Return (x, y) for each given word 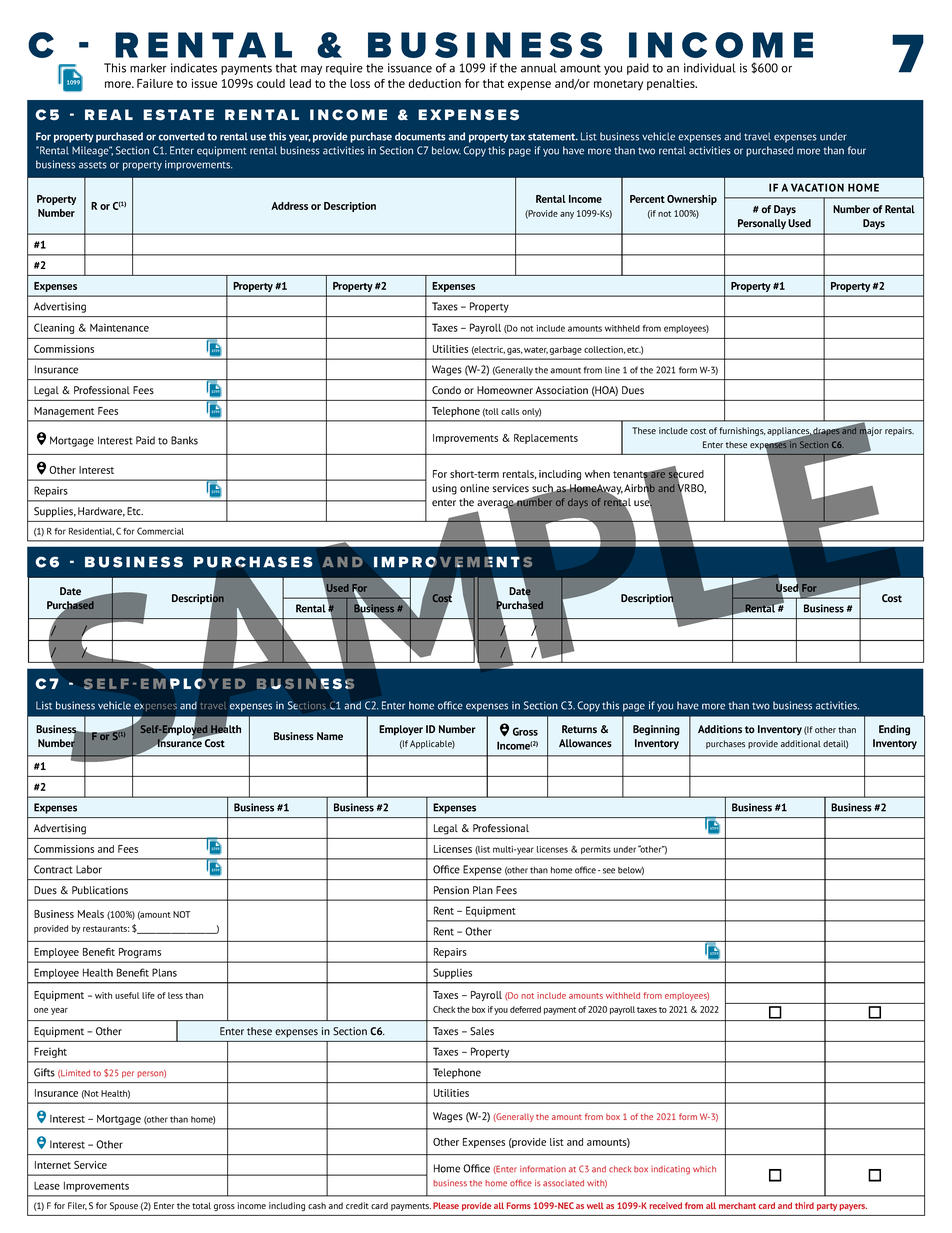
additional (801, 743)
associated (563, 1183)
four (857, 150)
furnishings (742, 431)
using (444, 489)
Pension (451, 890)
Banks (184, 440)
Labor (89, 869)
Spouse (124, 1206)
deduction (434, 83)
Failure (155, 83)
